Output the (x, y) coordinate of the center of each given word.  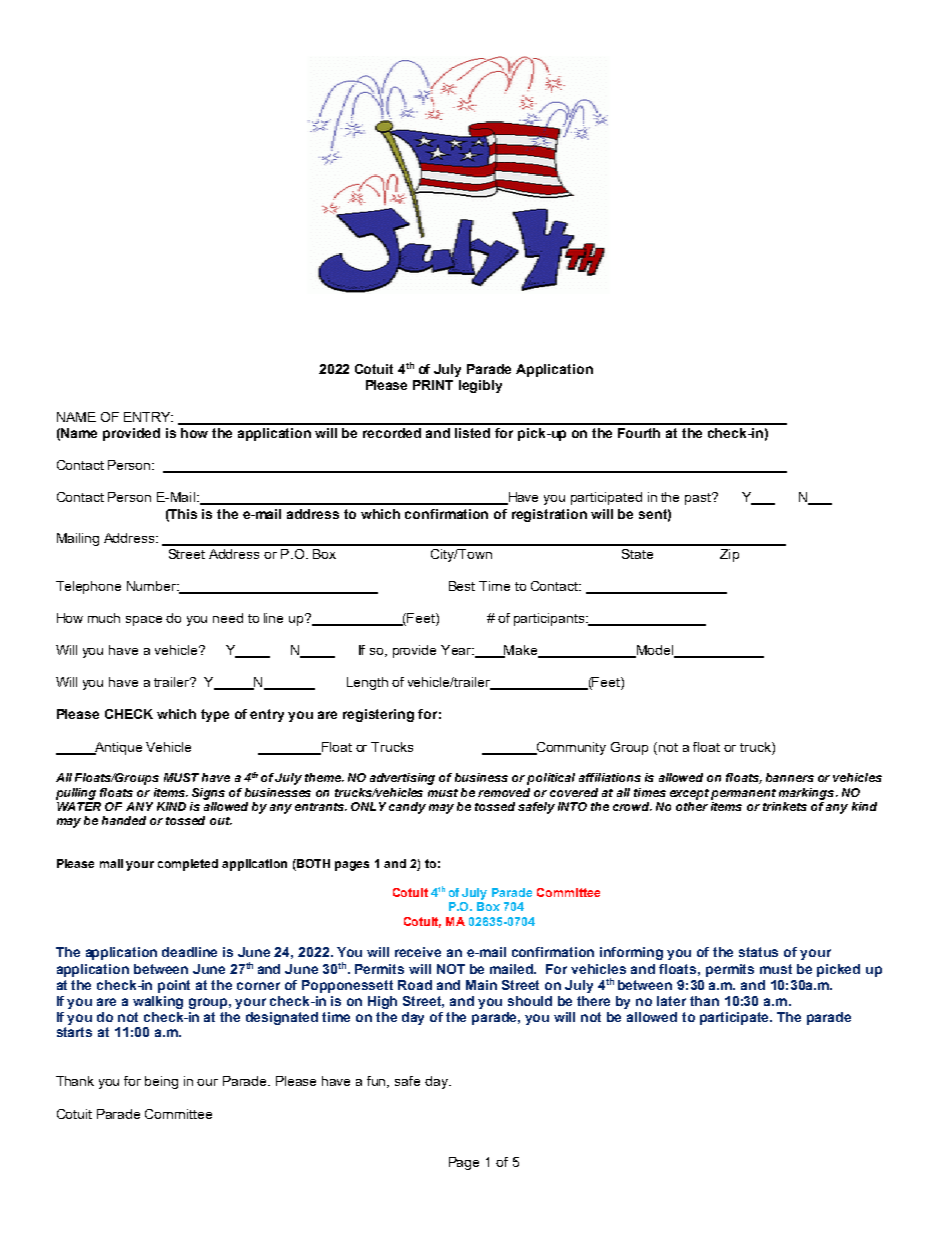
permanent (743, 794)
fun (378, 1082)
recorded (392, 433)
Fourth (639, 433)
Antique (117, 748)
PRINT (433, 385)
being (161, 1082)
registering (378, 715)
